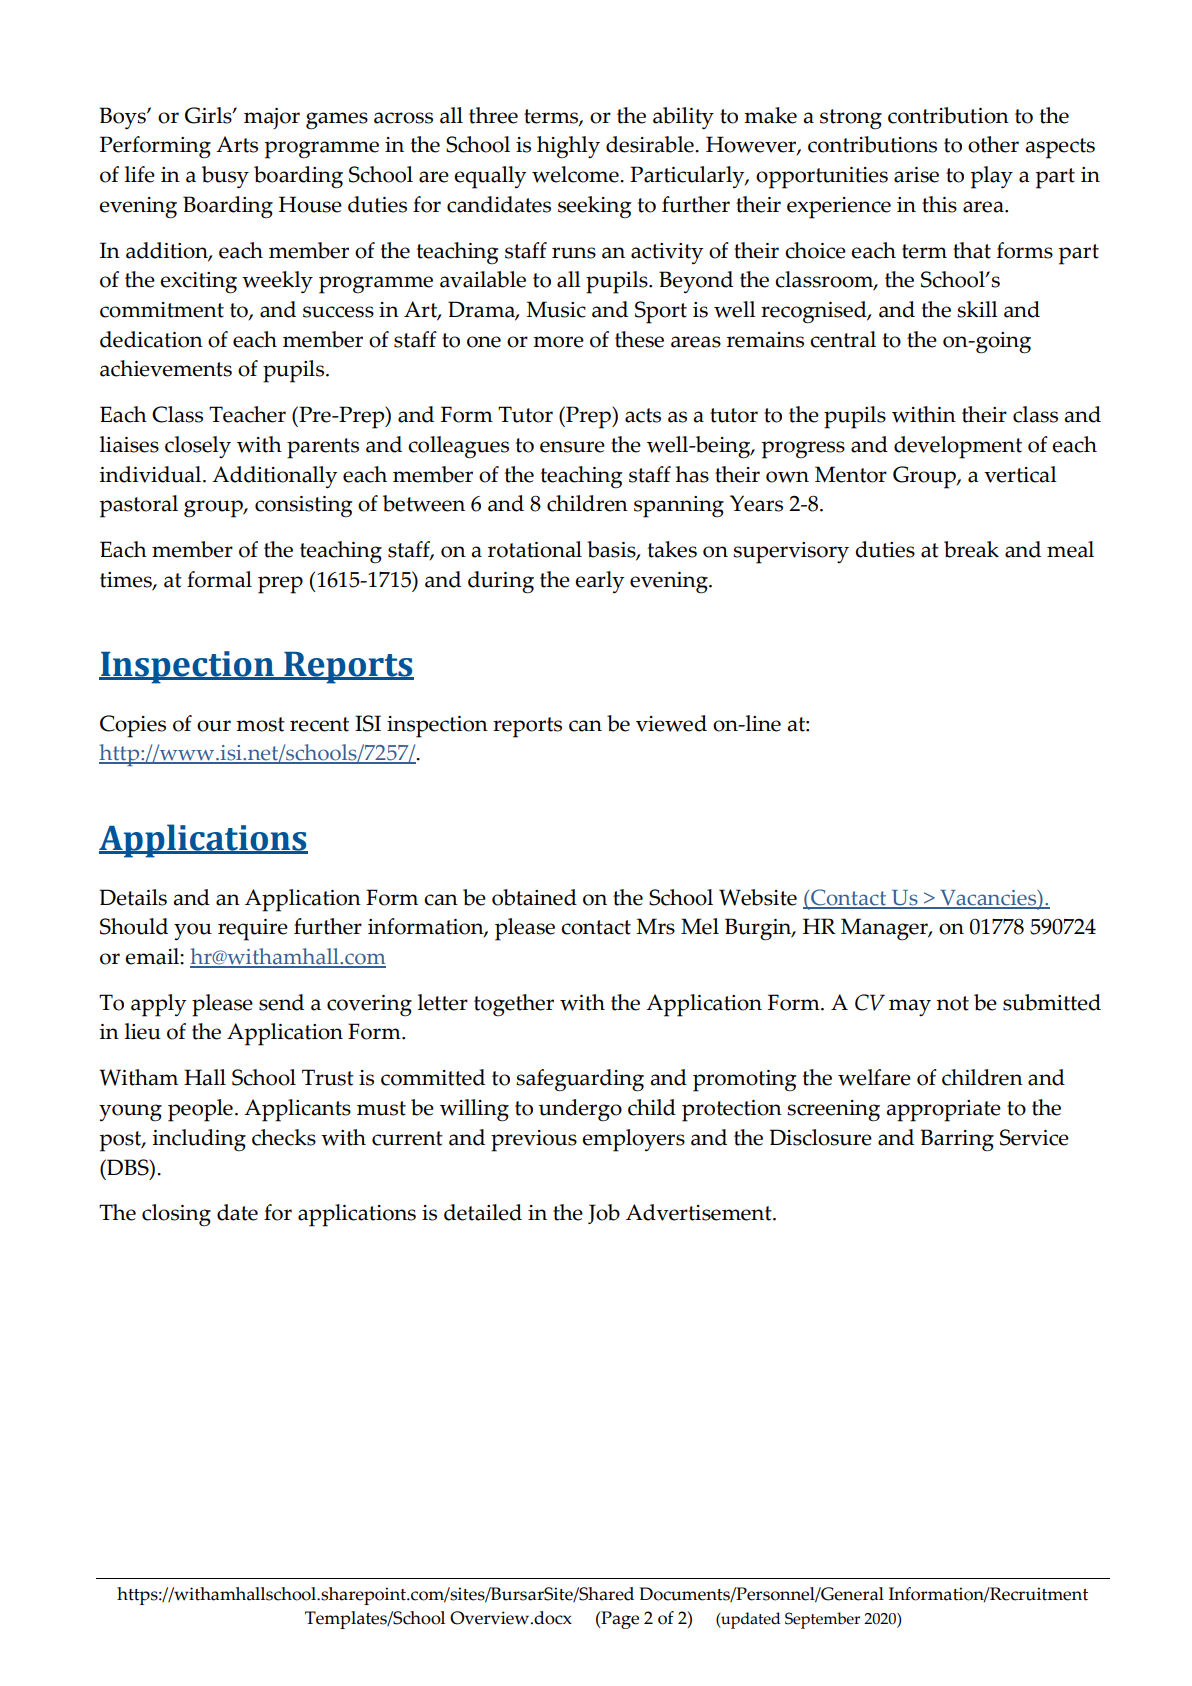  I want to click on Arts, so click(237, 144).
